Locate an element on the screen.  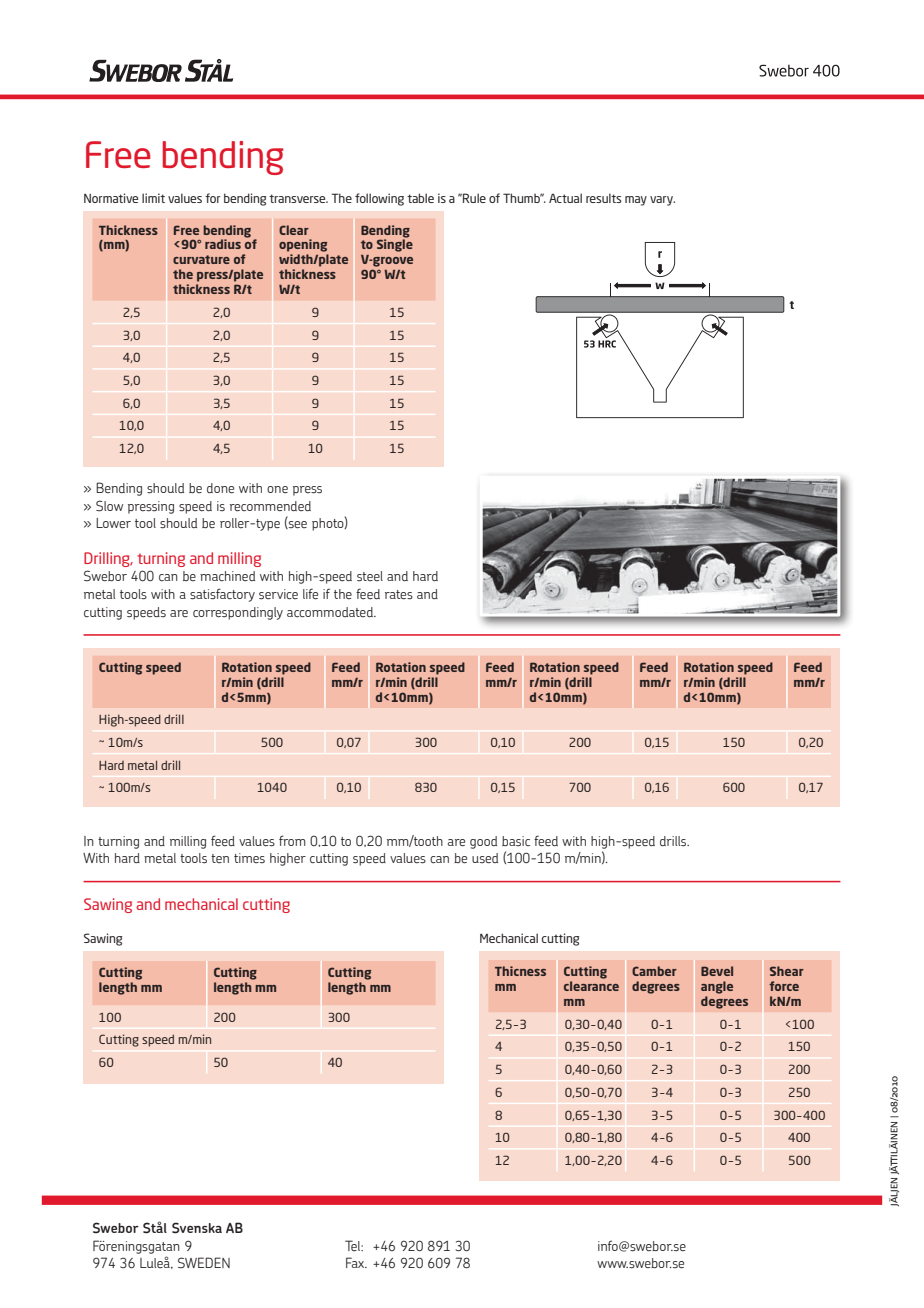
Camber is located at coordinates (654, 971).
